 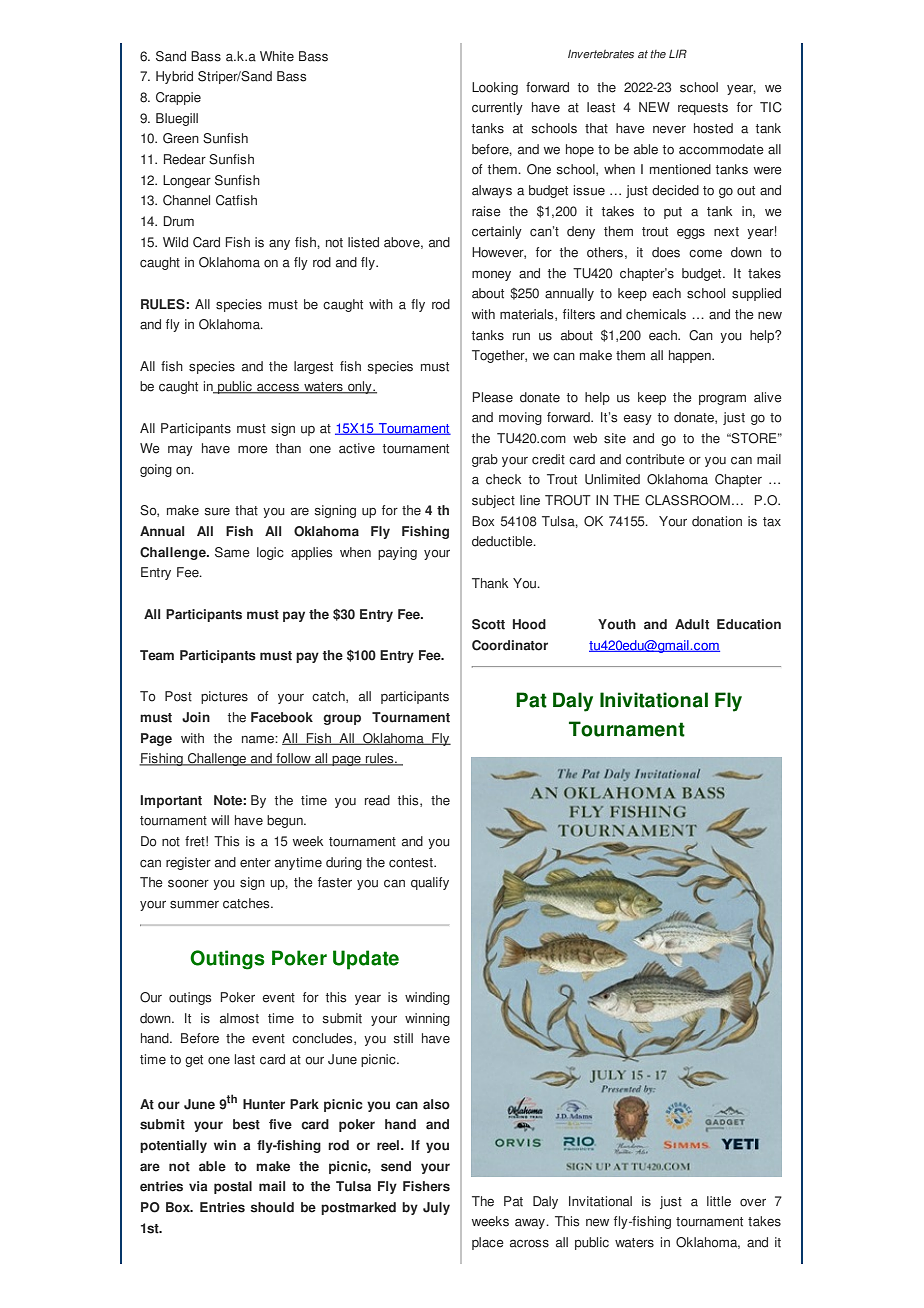 I want to click on Crappie, so click(x=178, y=98).
